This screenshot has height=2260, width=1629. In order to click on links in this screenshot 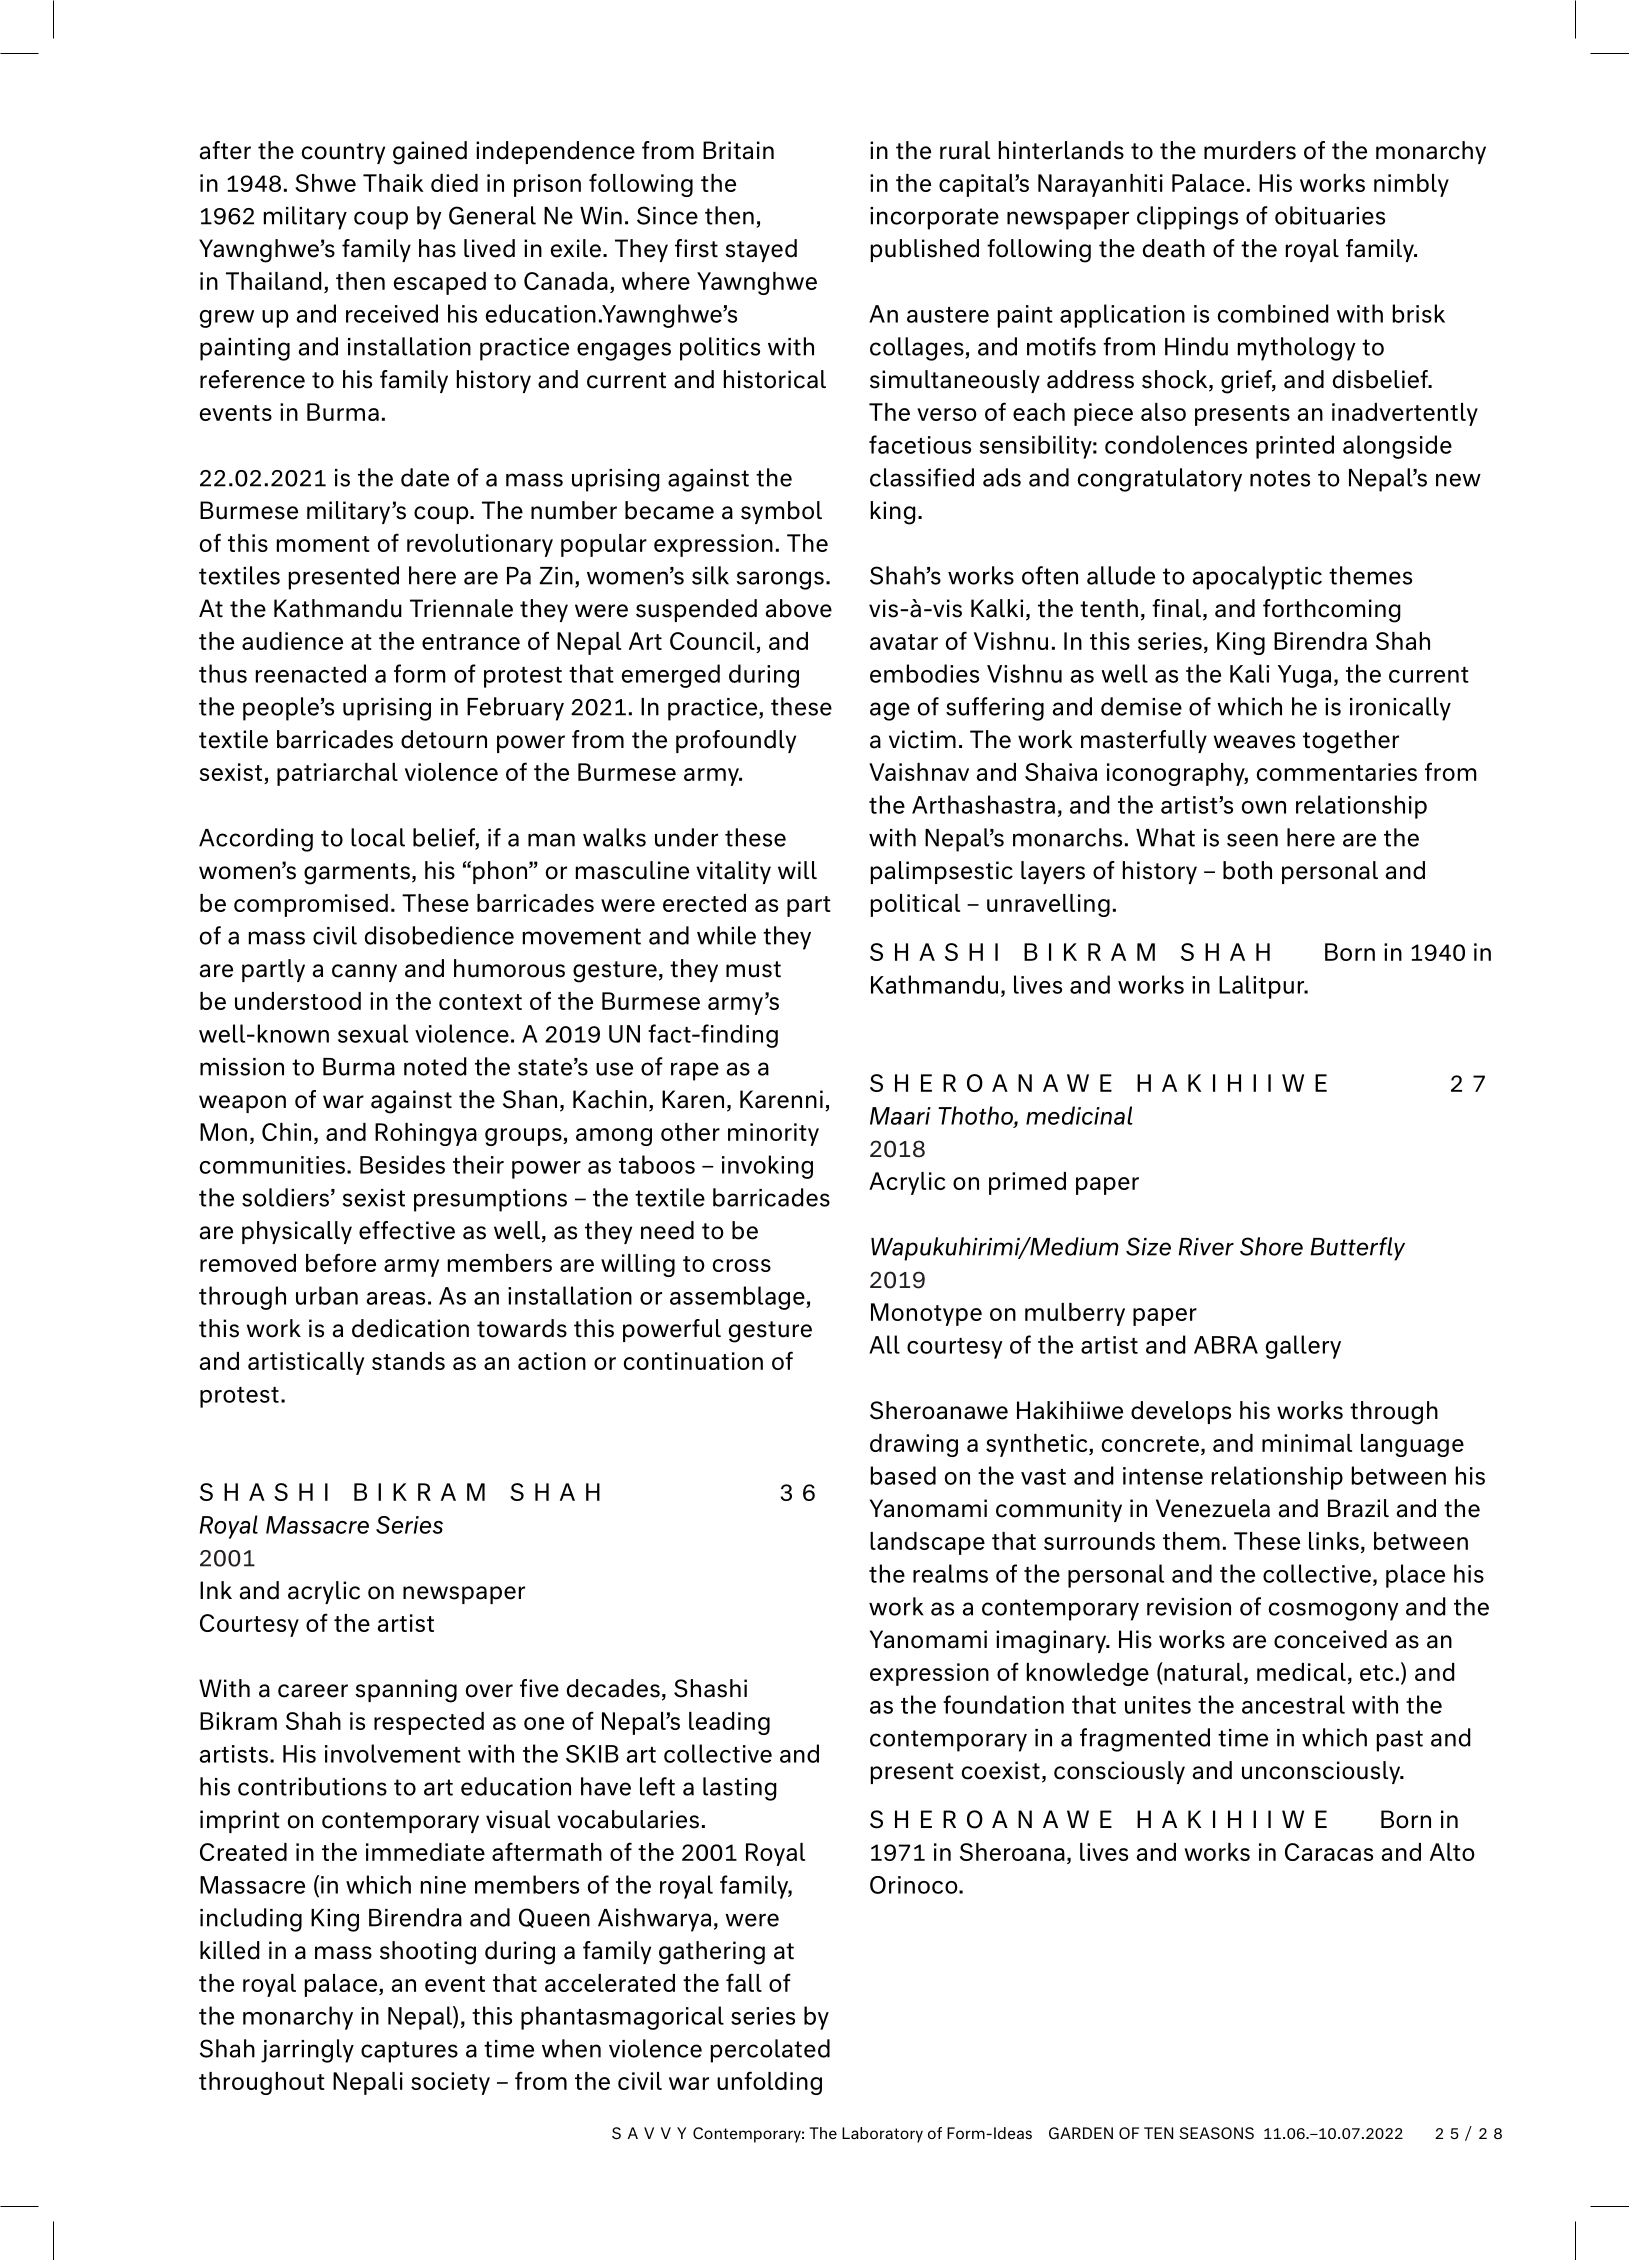, I will do `click(1334, 1541)`.
